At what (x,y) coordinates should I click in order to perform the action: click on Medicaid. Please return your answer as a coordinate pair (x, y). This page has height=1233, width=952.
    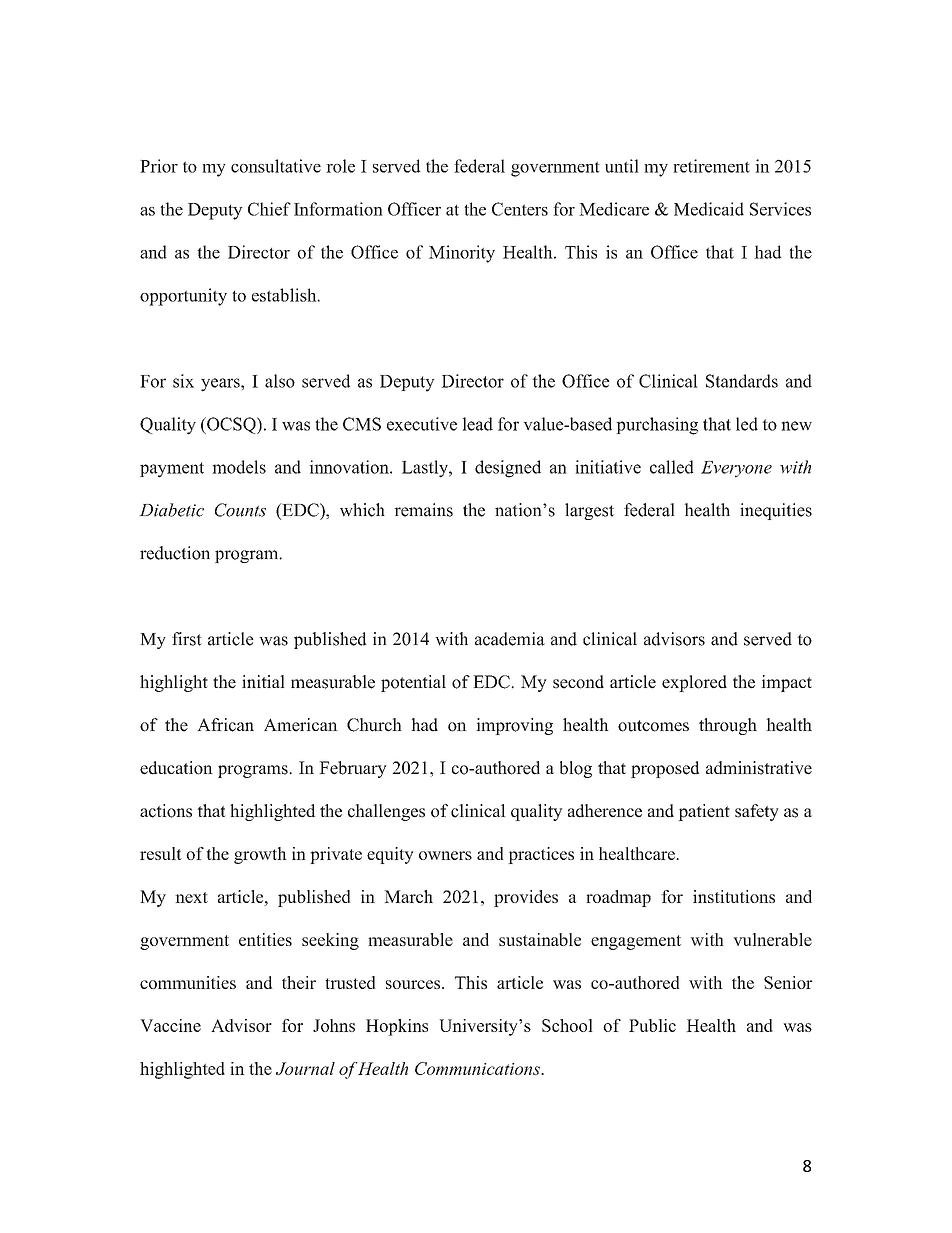
    Looking at the image, I should click on (709, 209).
